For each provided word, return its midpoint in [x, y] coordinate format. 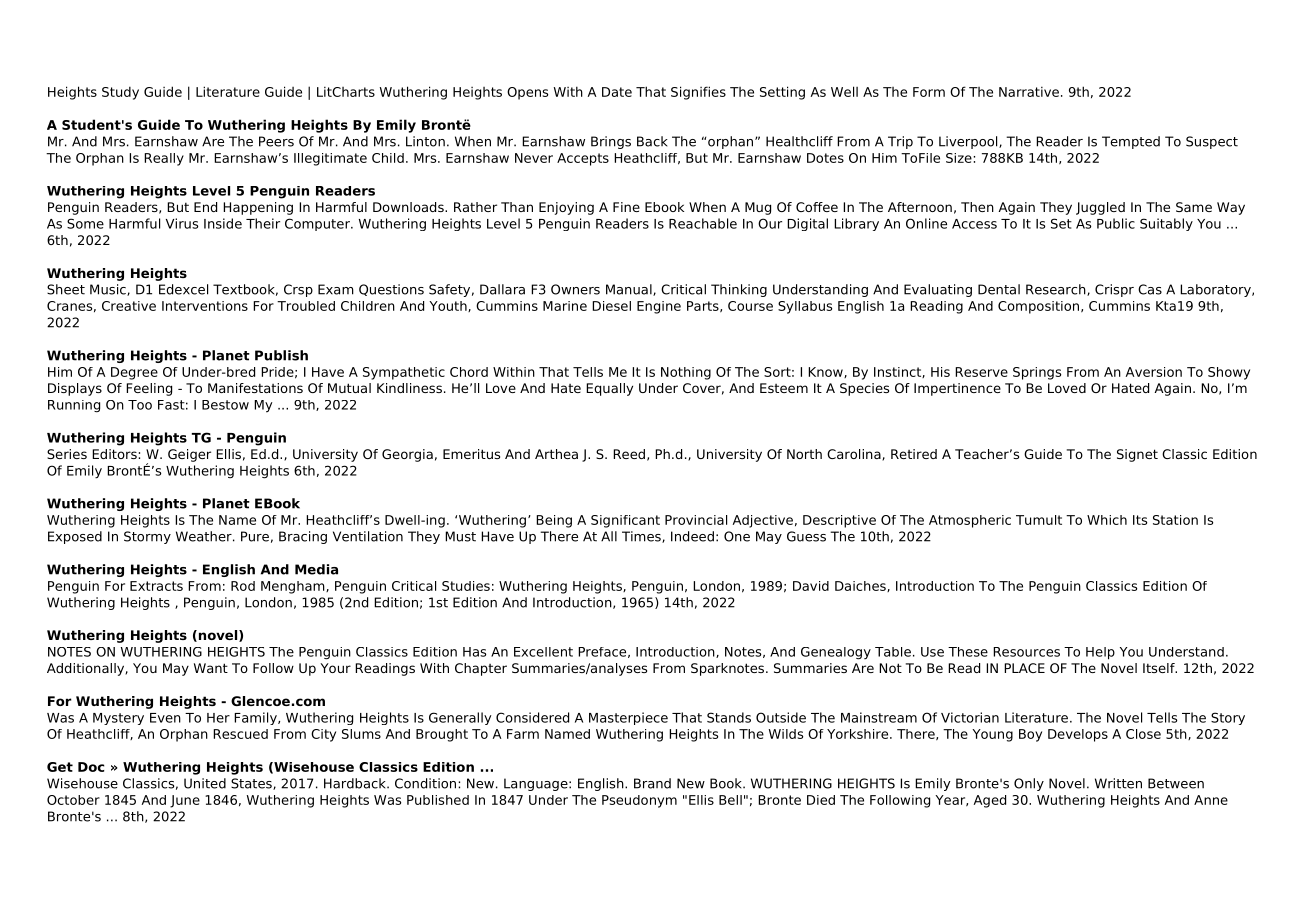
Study [120, 93]
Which [1107, 520]
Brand [652, 783]
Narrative [1029, 92]
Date [617, 92]
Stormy [147, 537]
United [205, 783]
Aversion [1154, 372]
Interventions [205, 306]
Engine [659, 307]
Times [642, 537]
